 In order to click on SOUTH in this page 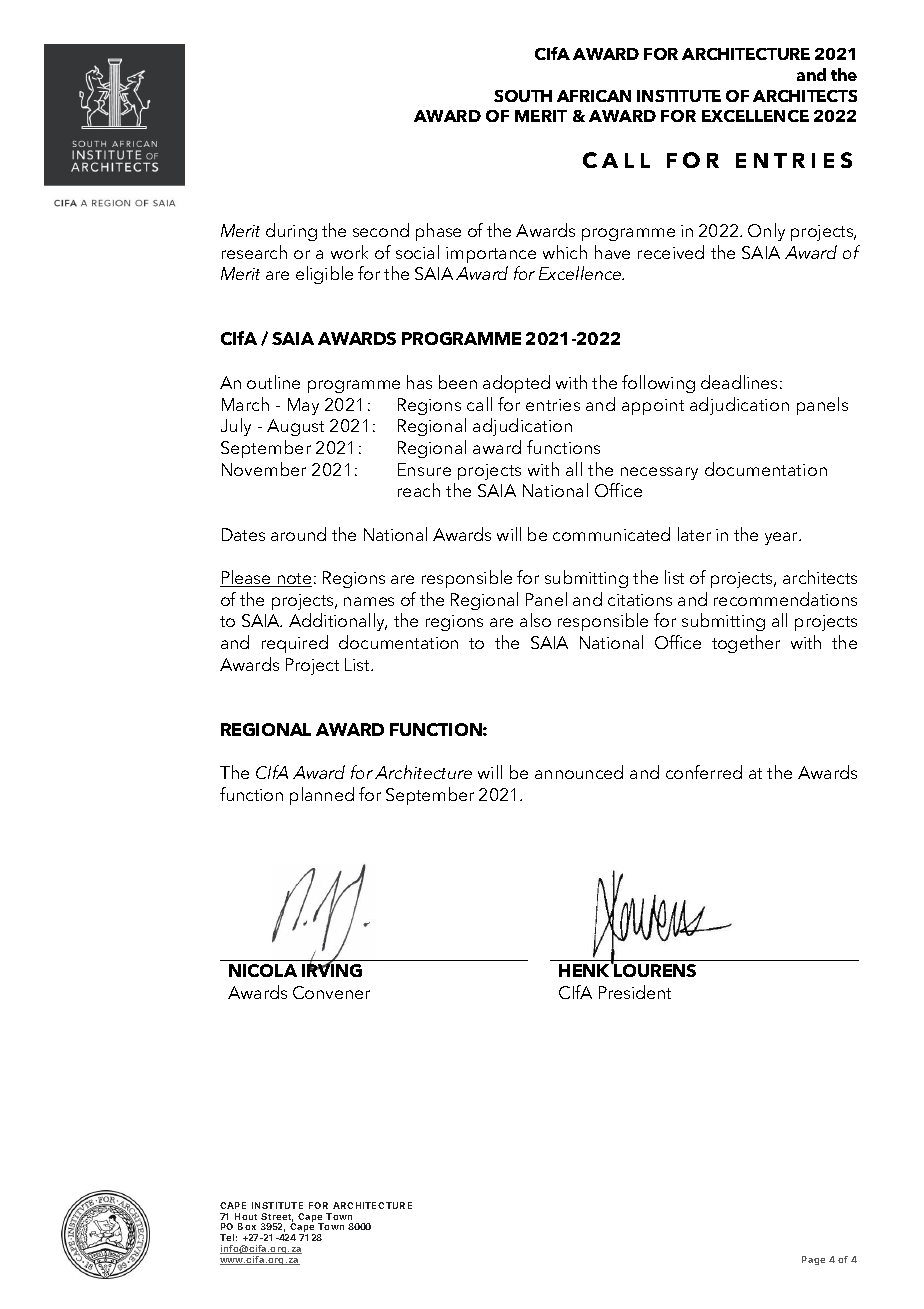, I will do `click(523, 96)`.
